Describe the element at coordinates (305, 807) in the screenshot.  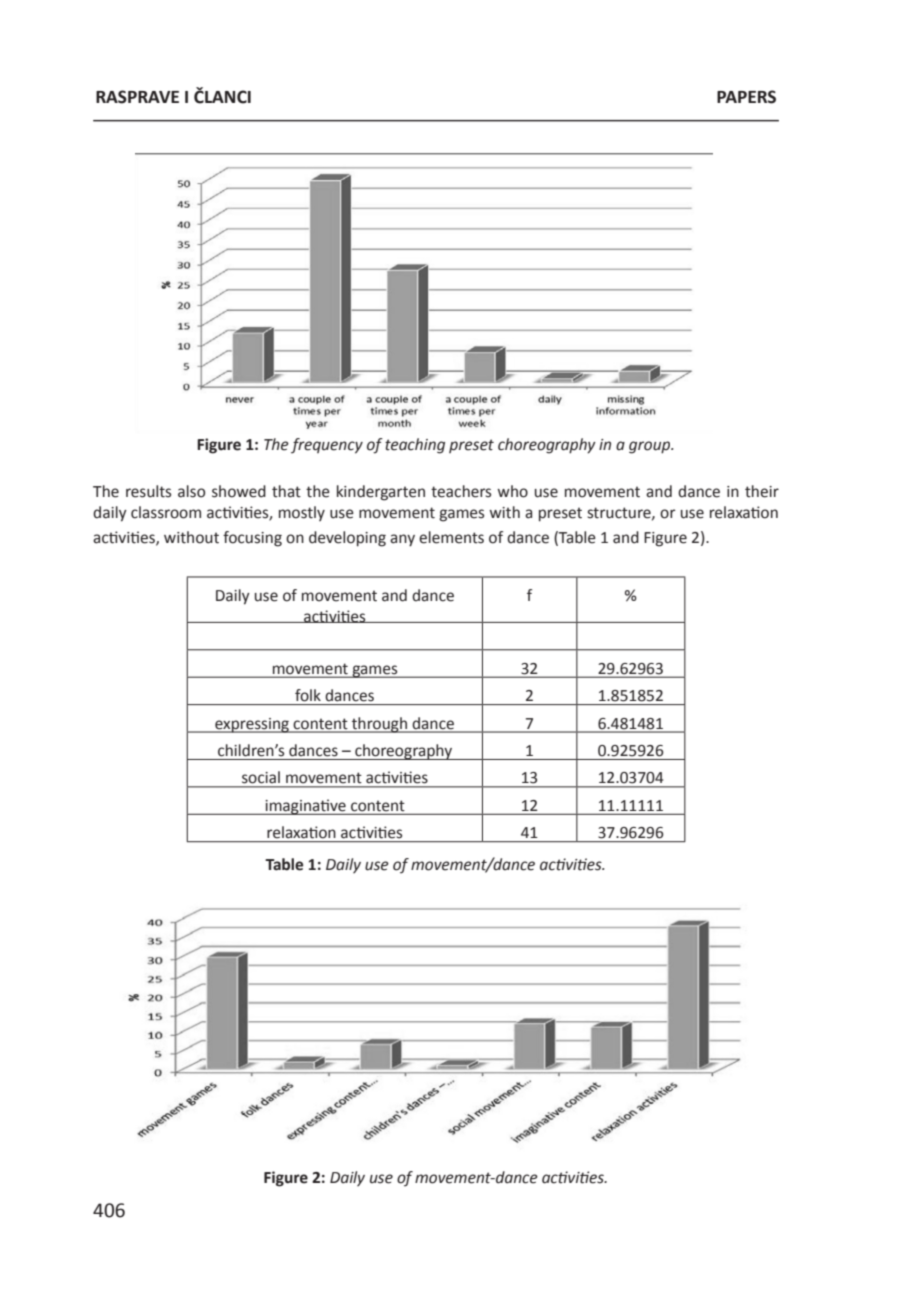
I see `imaginative` at that location.
